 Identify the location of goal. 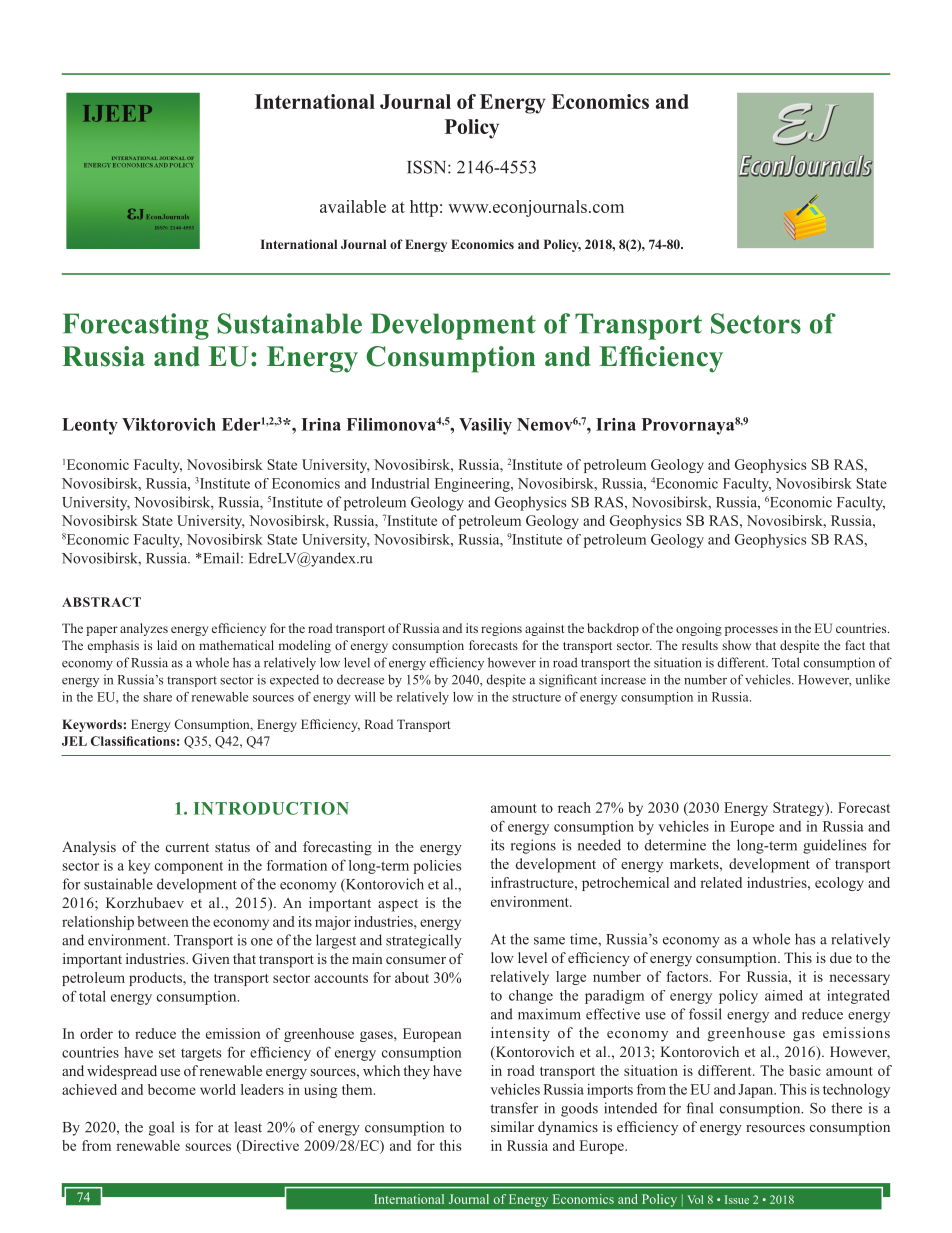
(161, 1128).
